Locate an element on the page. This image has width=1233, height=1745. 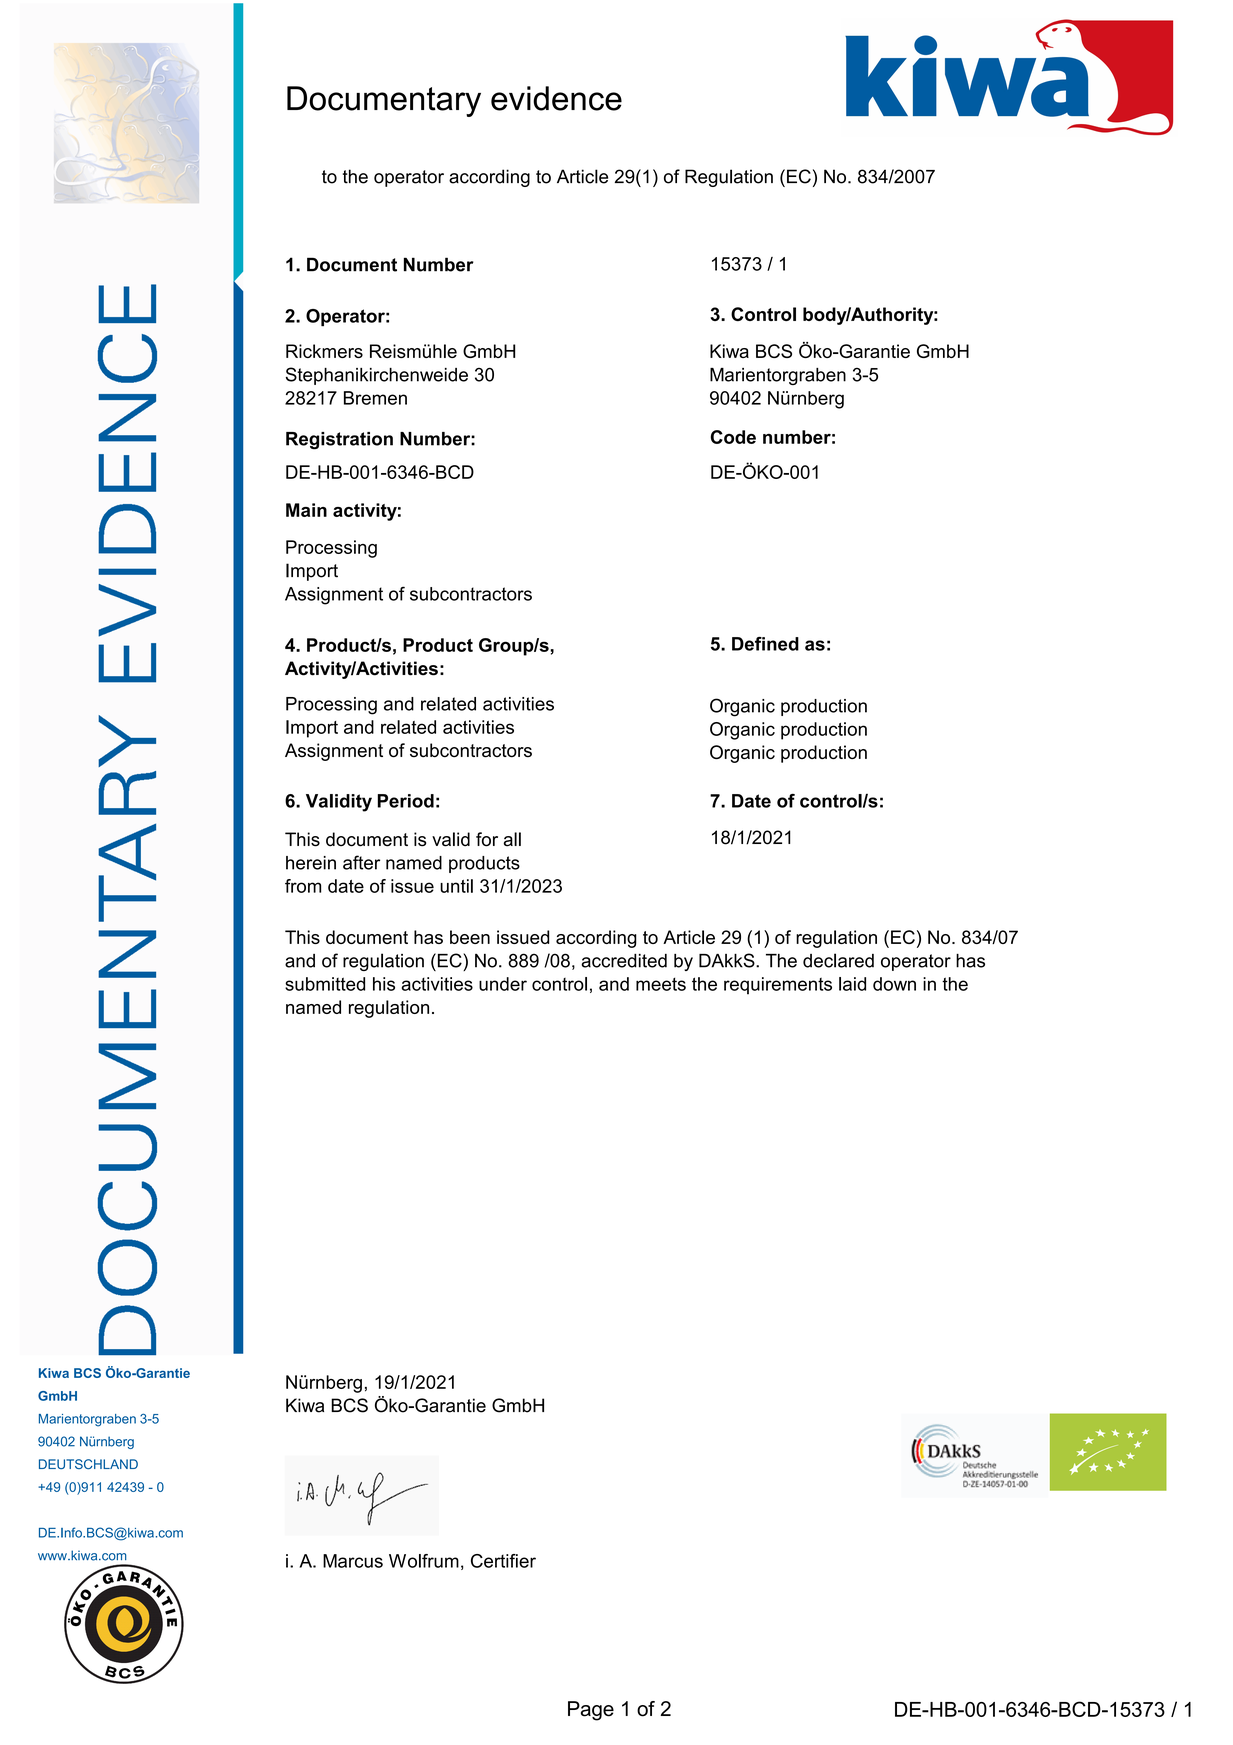
Defined is located at coordinates (765, 644).
